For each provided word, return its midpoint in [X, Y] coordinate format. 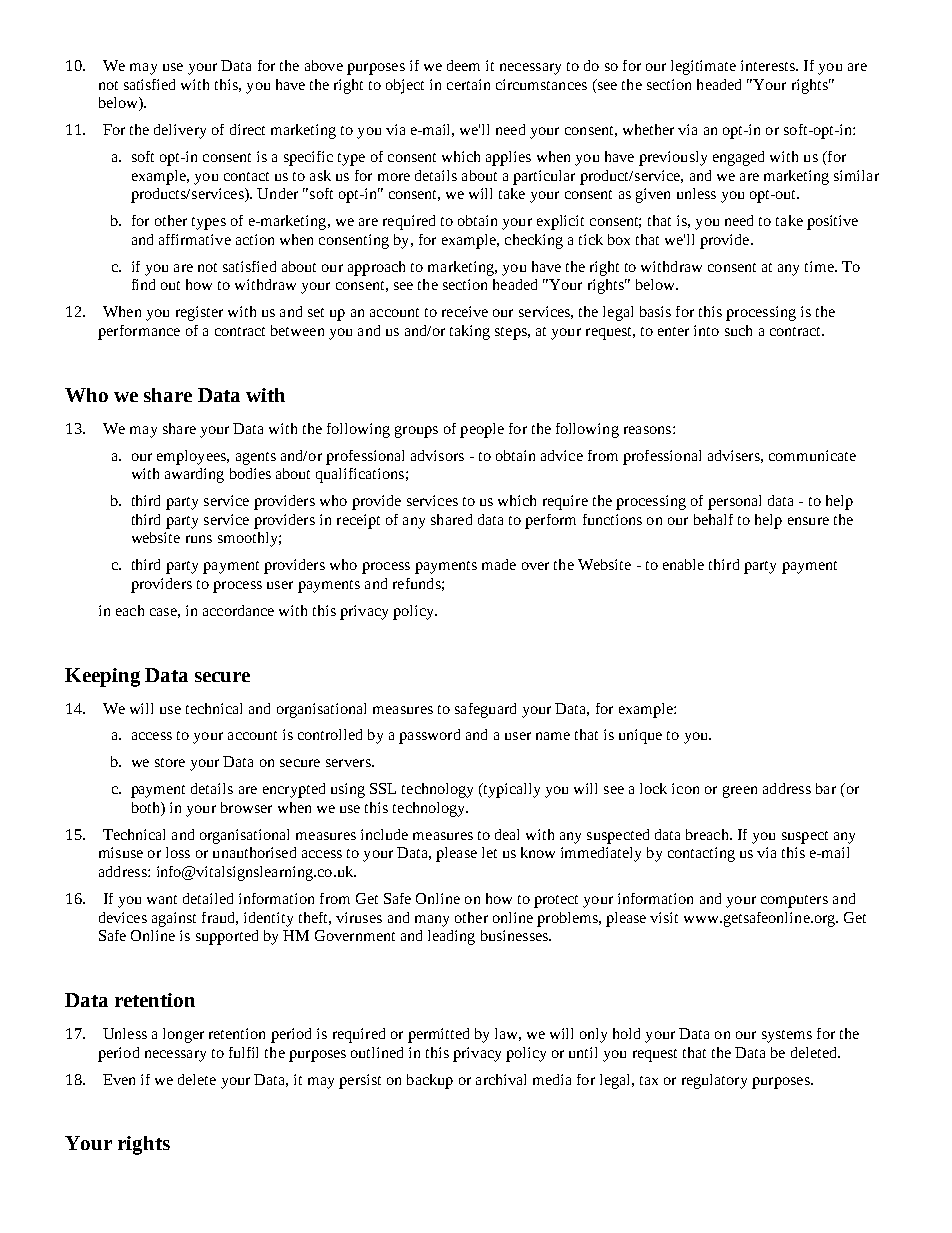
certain [468, 84]
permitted [438, 1035]
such [738, 330]
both [147, 807]
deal [507, 834]
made [499, 564]
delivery [180, 131]
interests [769, 65]
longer [183, 1035]
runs [199, 539]
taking [470, 332]
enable [683, 564]
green [740, 792]
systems [787, 1036]
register [199, 313]
